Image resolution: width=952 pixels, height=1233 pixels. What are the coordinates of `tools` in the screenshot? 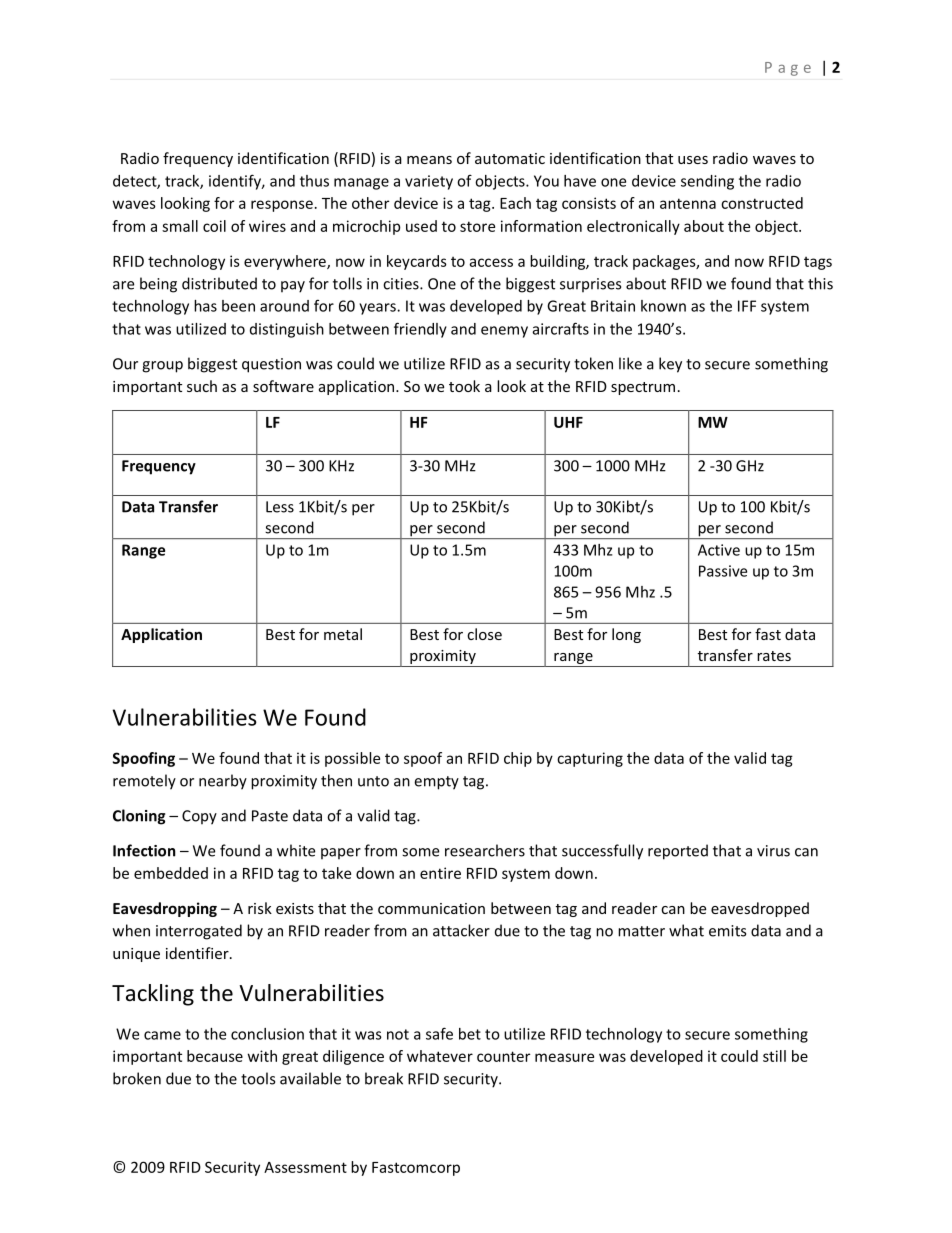 It's located at (258, 1078).
